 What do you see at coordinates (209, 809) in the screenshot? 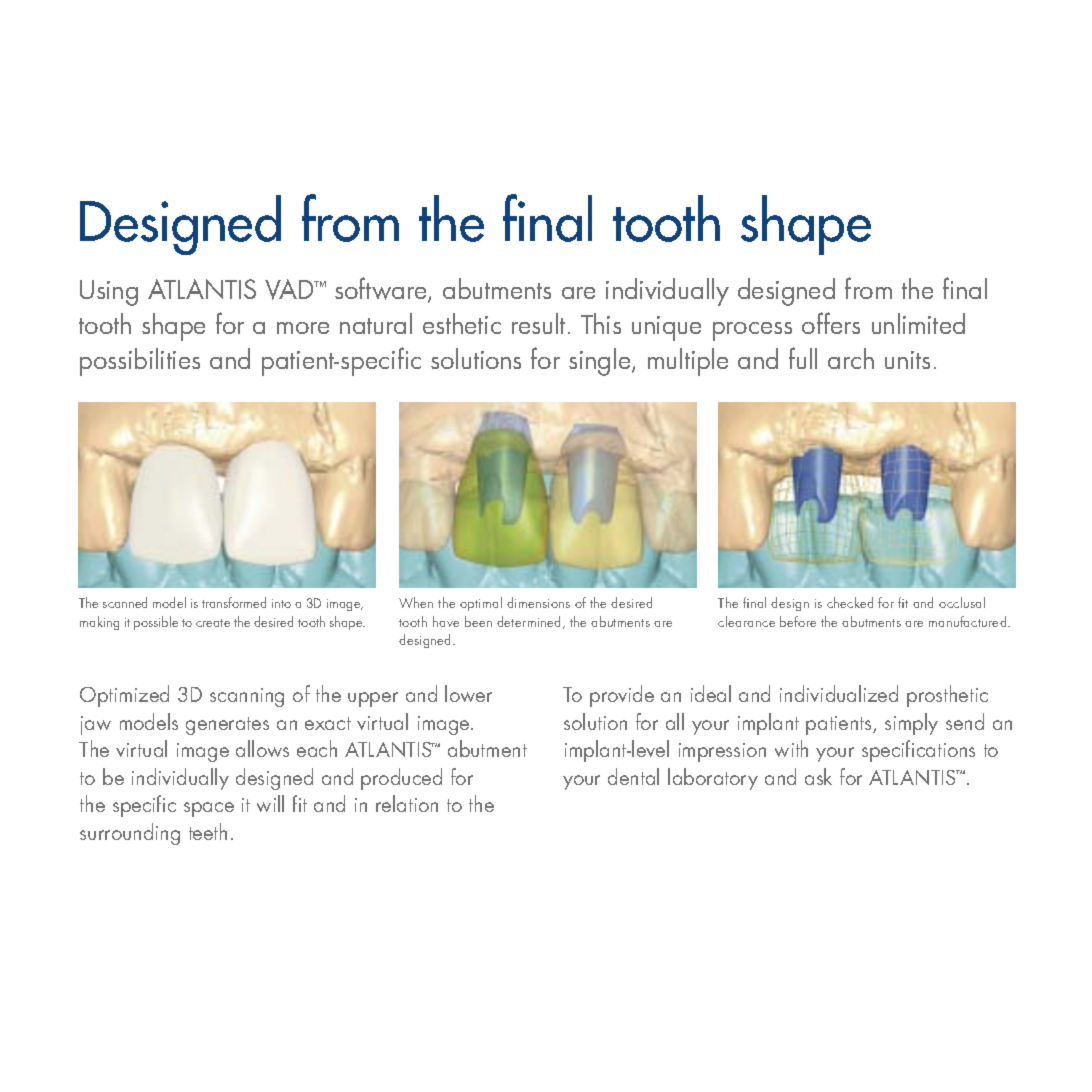
I see `space` at bounding box center [209, 809].
